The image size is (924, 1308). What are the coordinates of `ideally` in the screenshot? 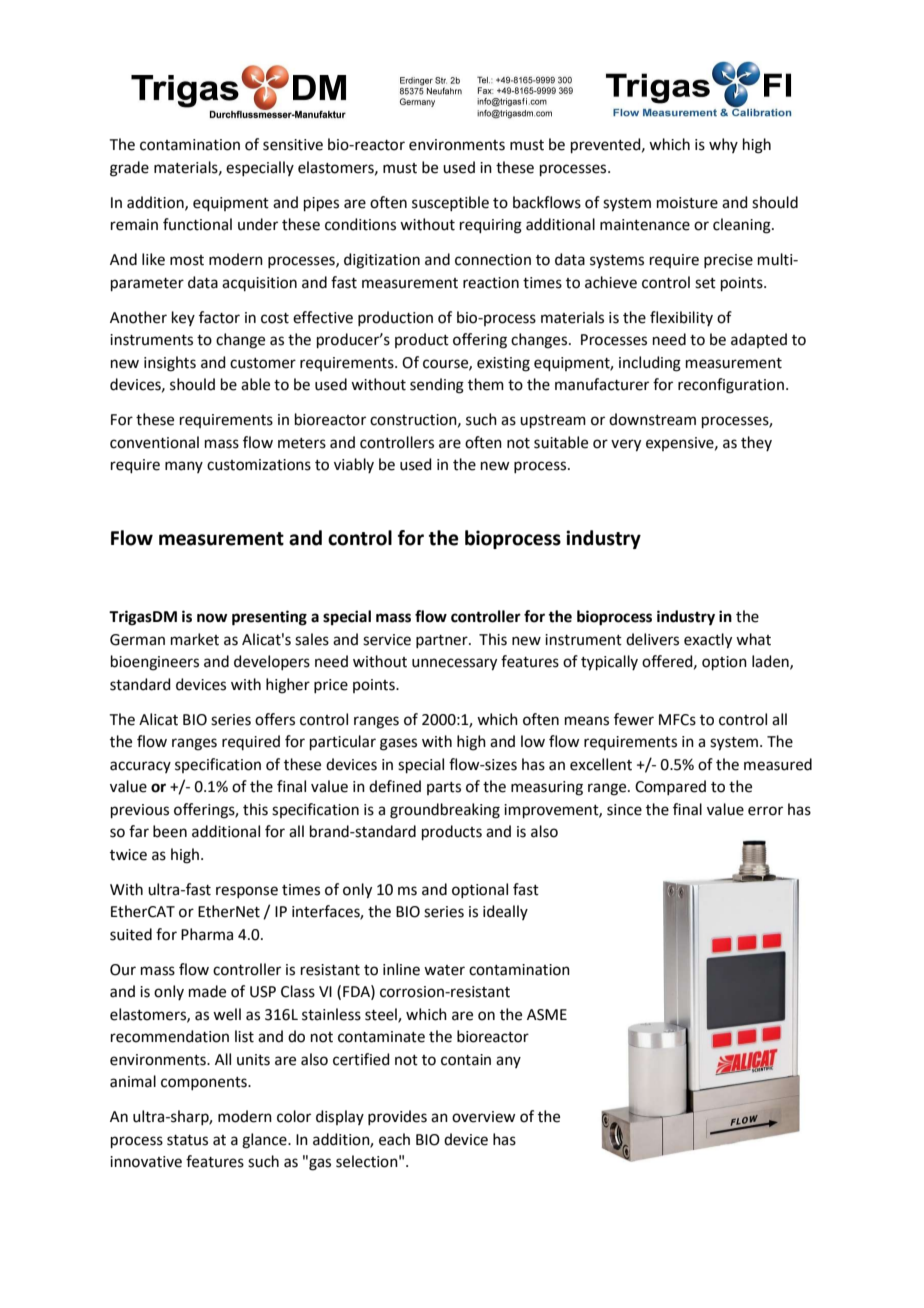 It's located at (505, 912).
